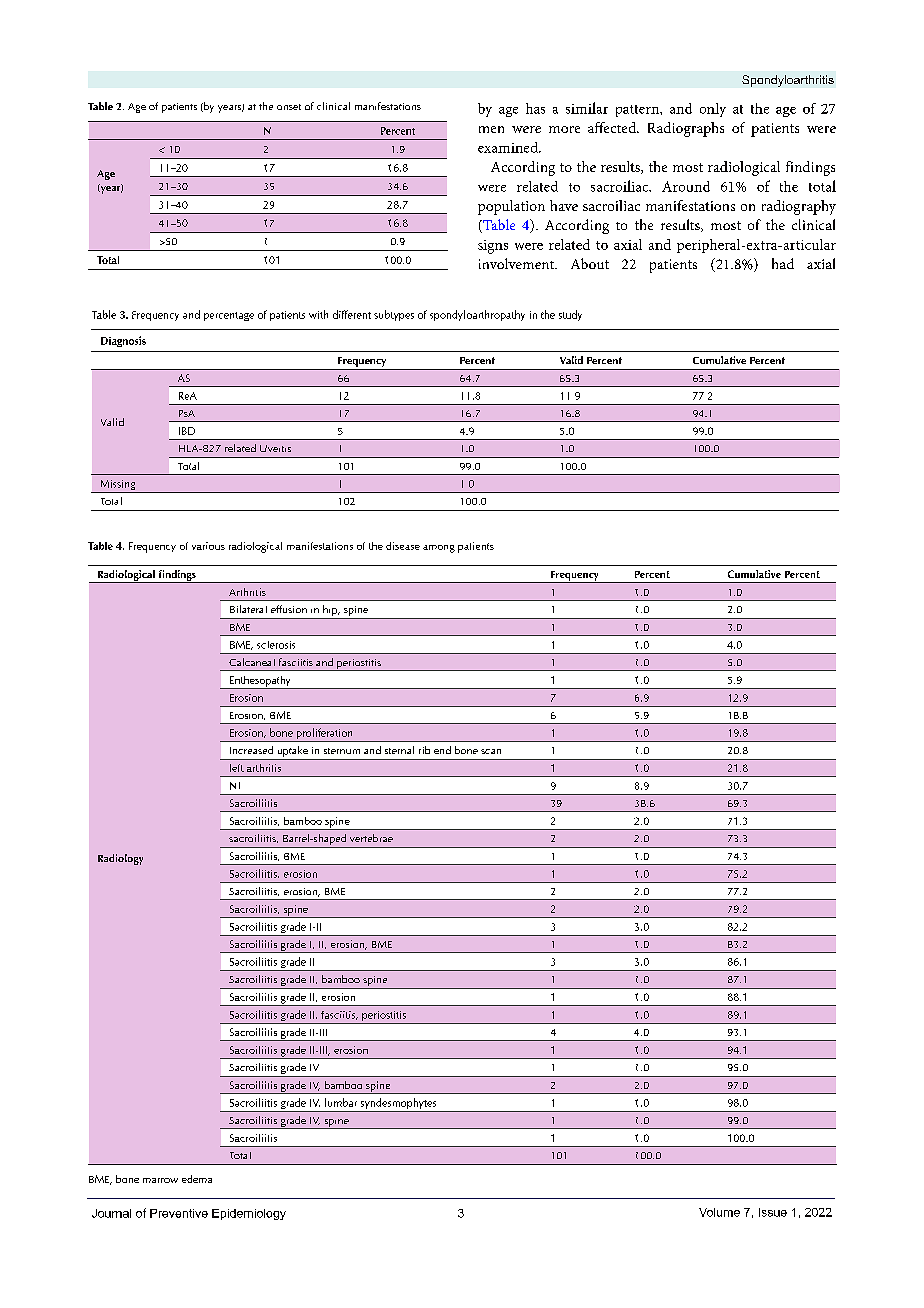  Describe the element at coordinates (424, 750) in the page. I see `rib` at that location.
